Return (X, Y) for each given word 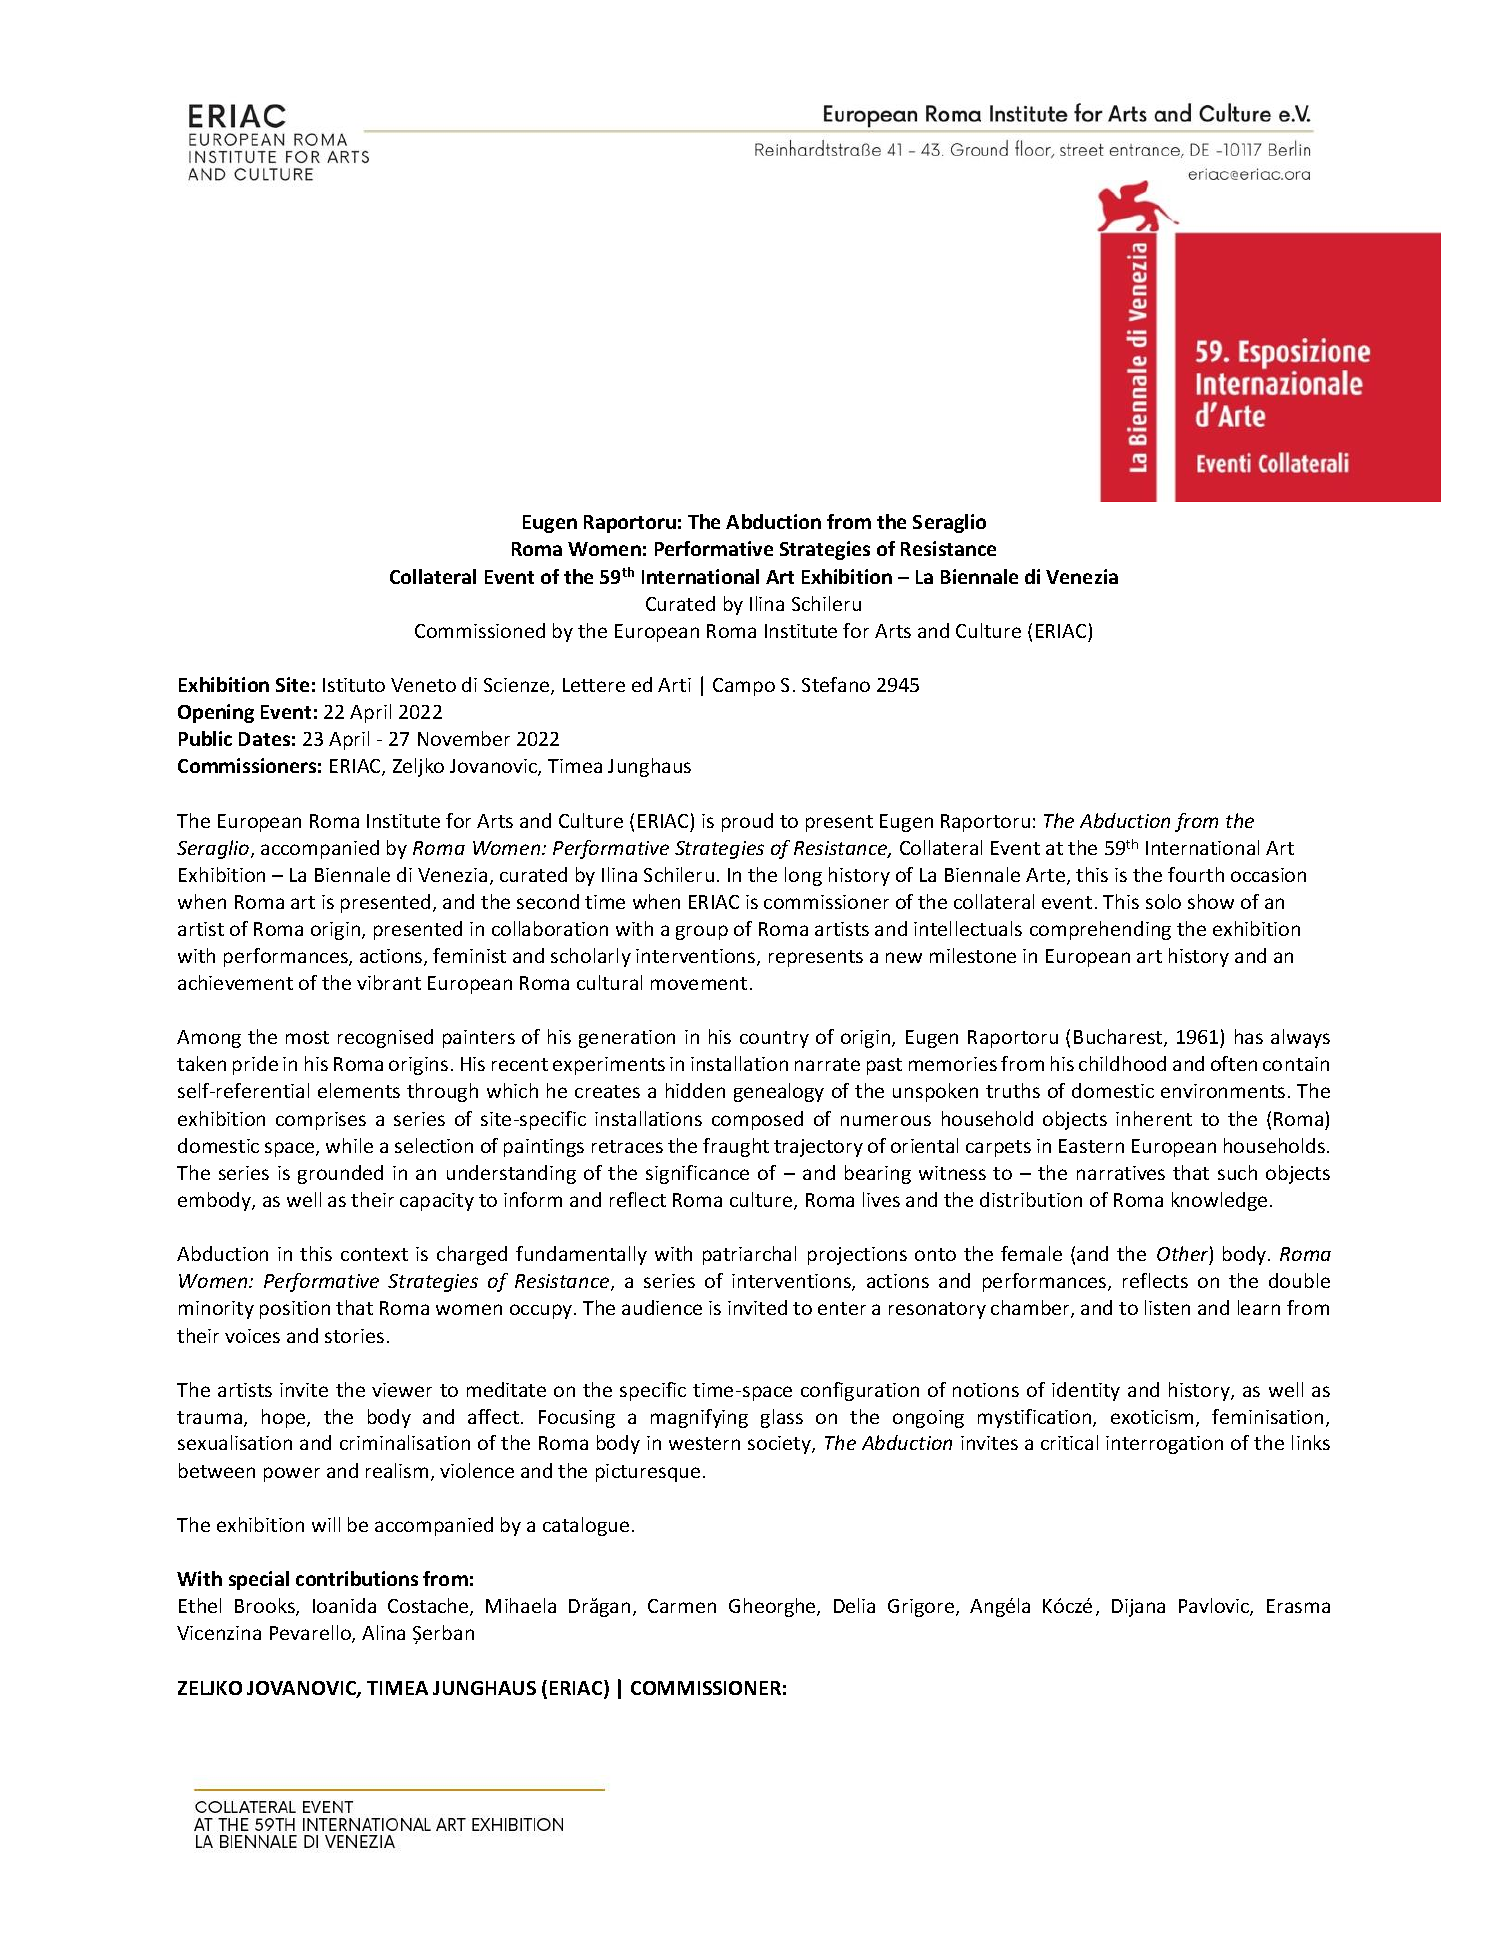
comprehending (1100, 930)
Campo (744, 687)
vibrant (389, 982)
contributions (357, 1578)
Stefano (836, 684)
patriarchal (749, 1255)
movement (699, 983)
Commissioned (480, 630)
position (295, 1310)
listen (1167, 1307)
